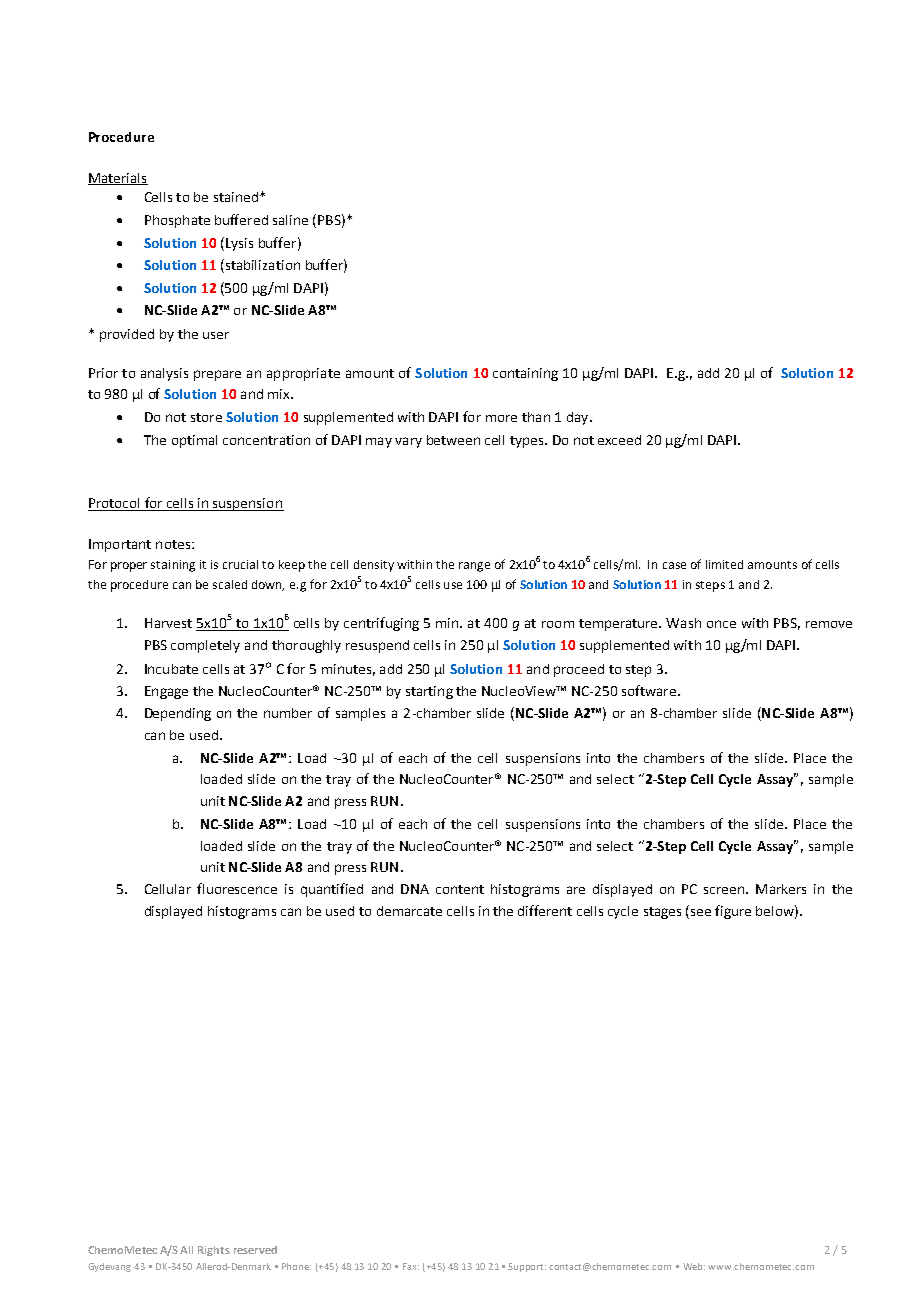  What do you see at coordinates (527, 1267) in the screenshot?
I see `Support` at bounding box center [527, 1267].
